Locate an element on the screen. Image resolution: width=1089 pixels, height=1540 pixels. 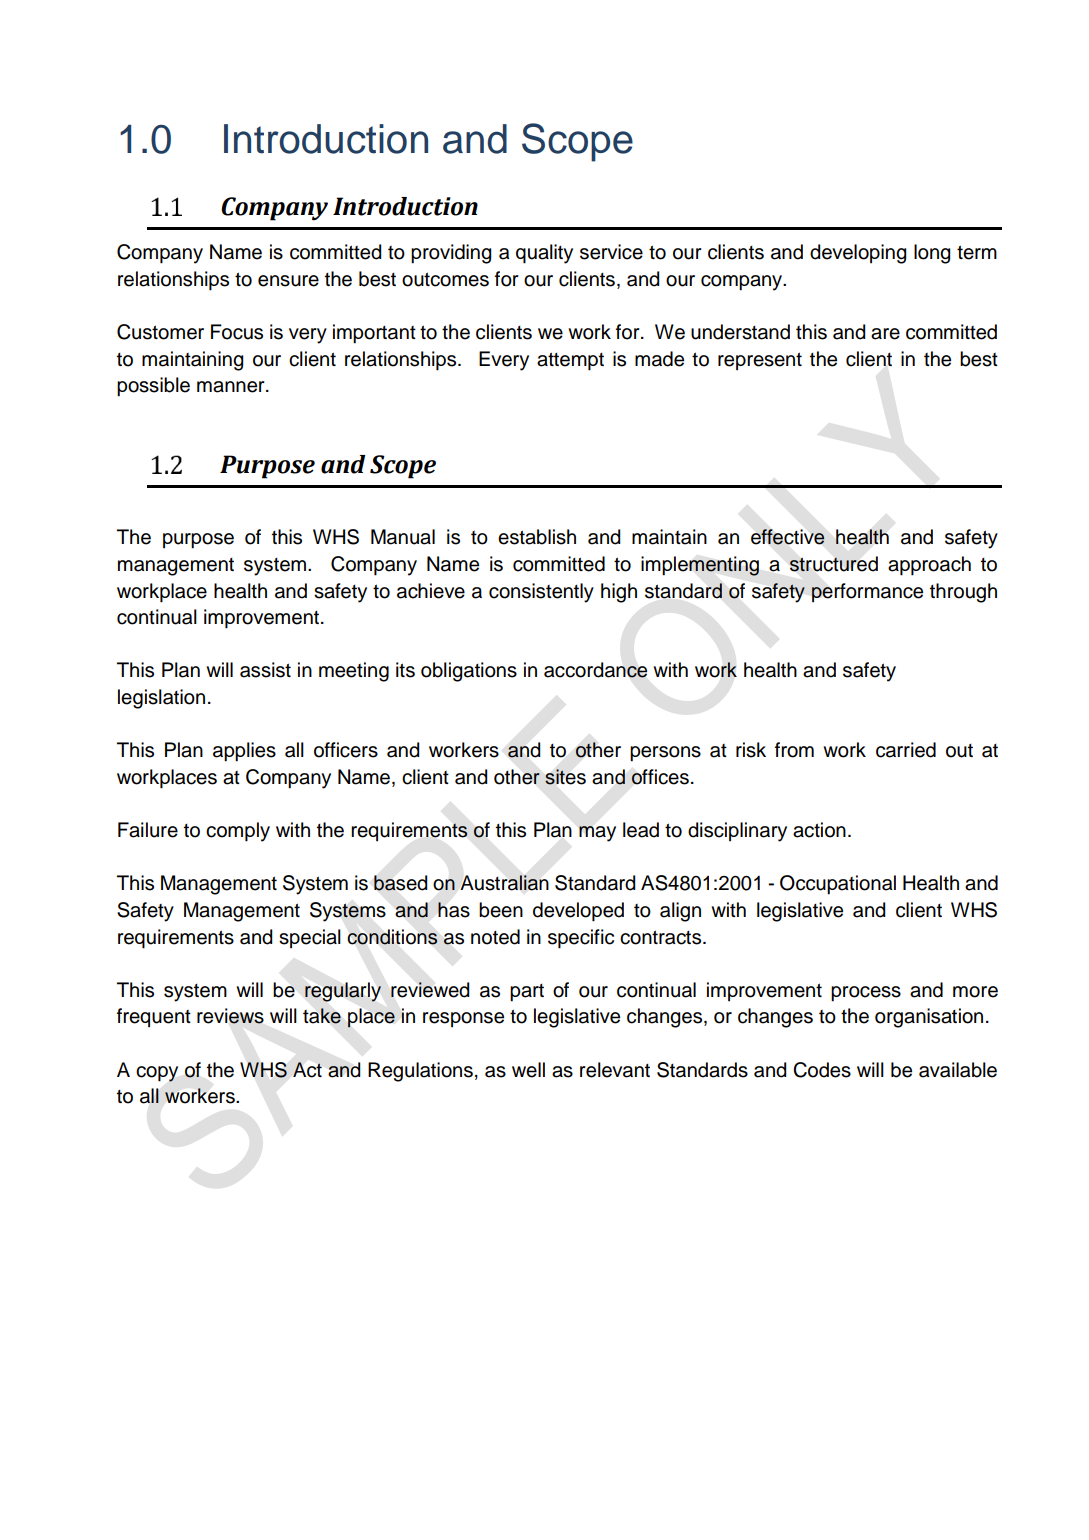
comply is located at coordinates (238, 832).
